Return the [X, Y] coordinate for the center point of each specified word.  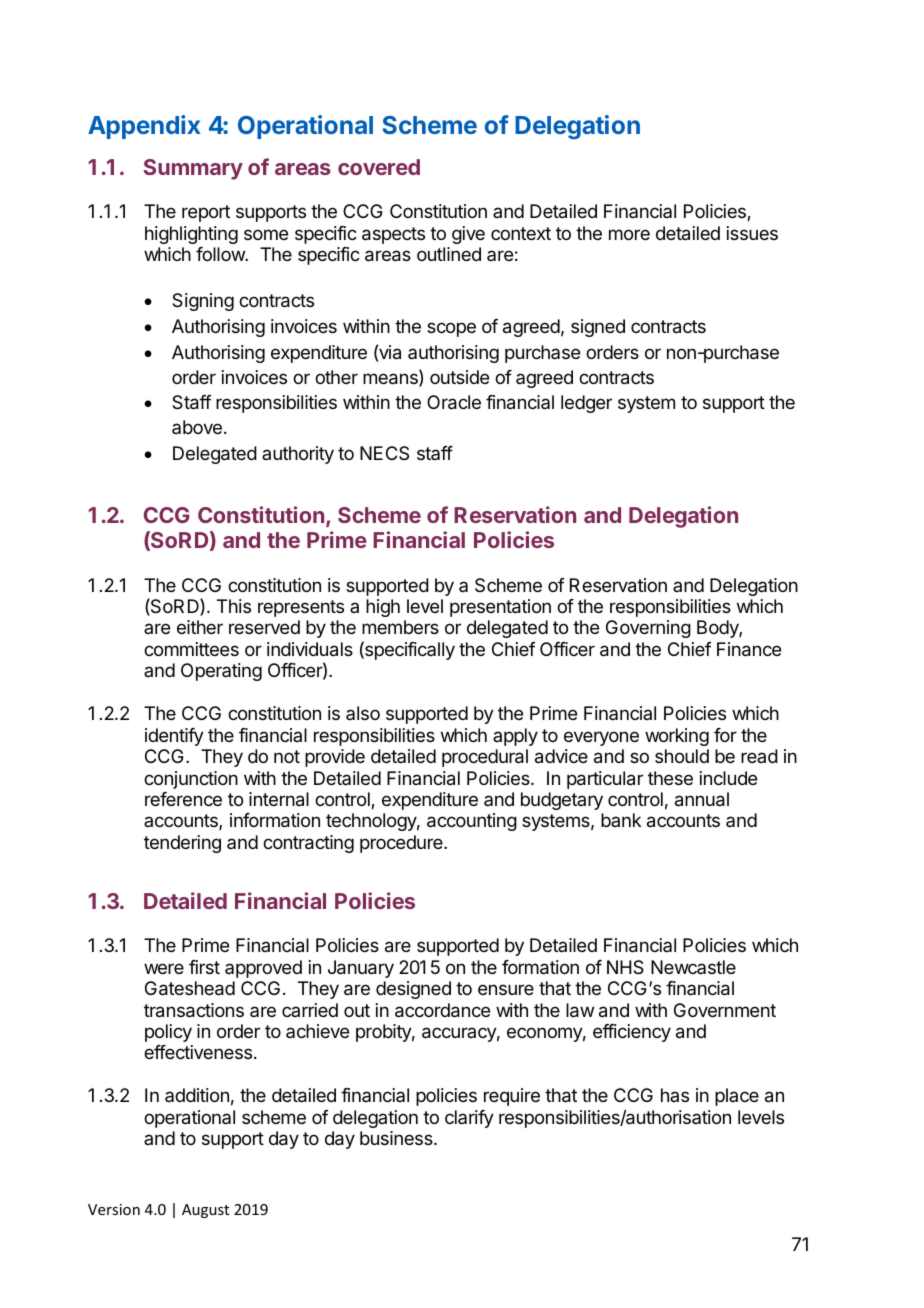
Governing [648, 629]
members [400, 627]
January [361, 969]
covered [379, 167]
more [629, 234]
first [204, 967]
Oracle [454, 402]
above [197, 427]
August [205, 1211]
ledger [586, 404]
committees [191, 649]
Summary [193, 169]
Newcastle [693, 967]
